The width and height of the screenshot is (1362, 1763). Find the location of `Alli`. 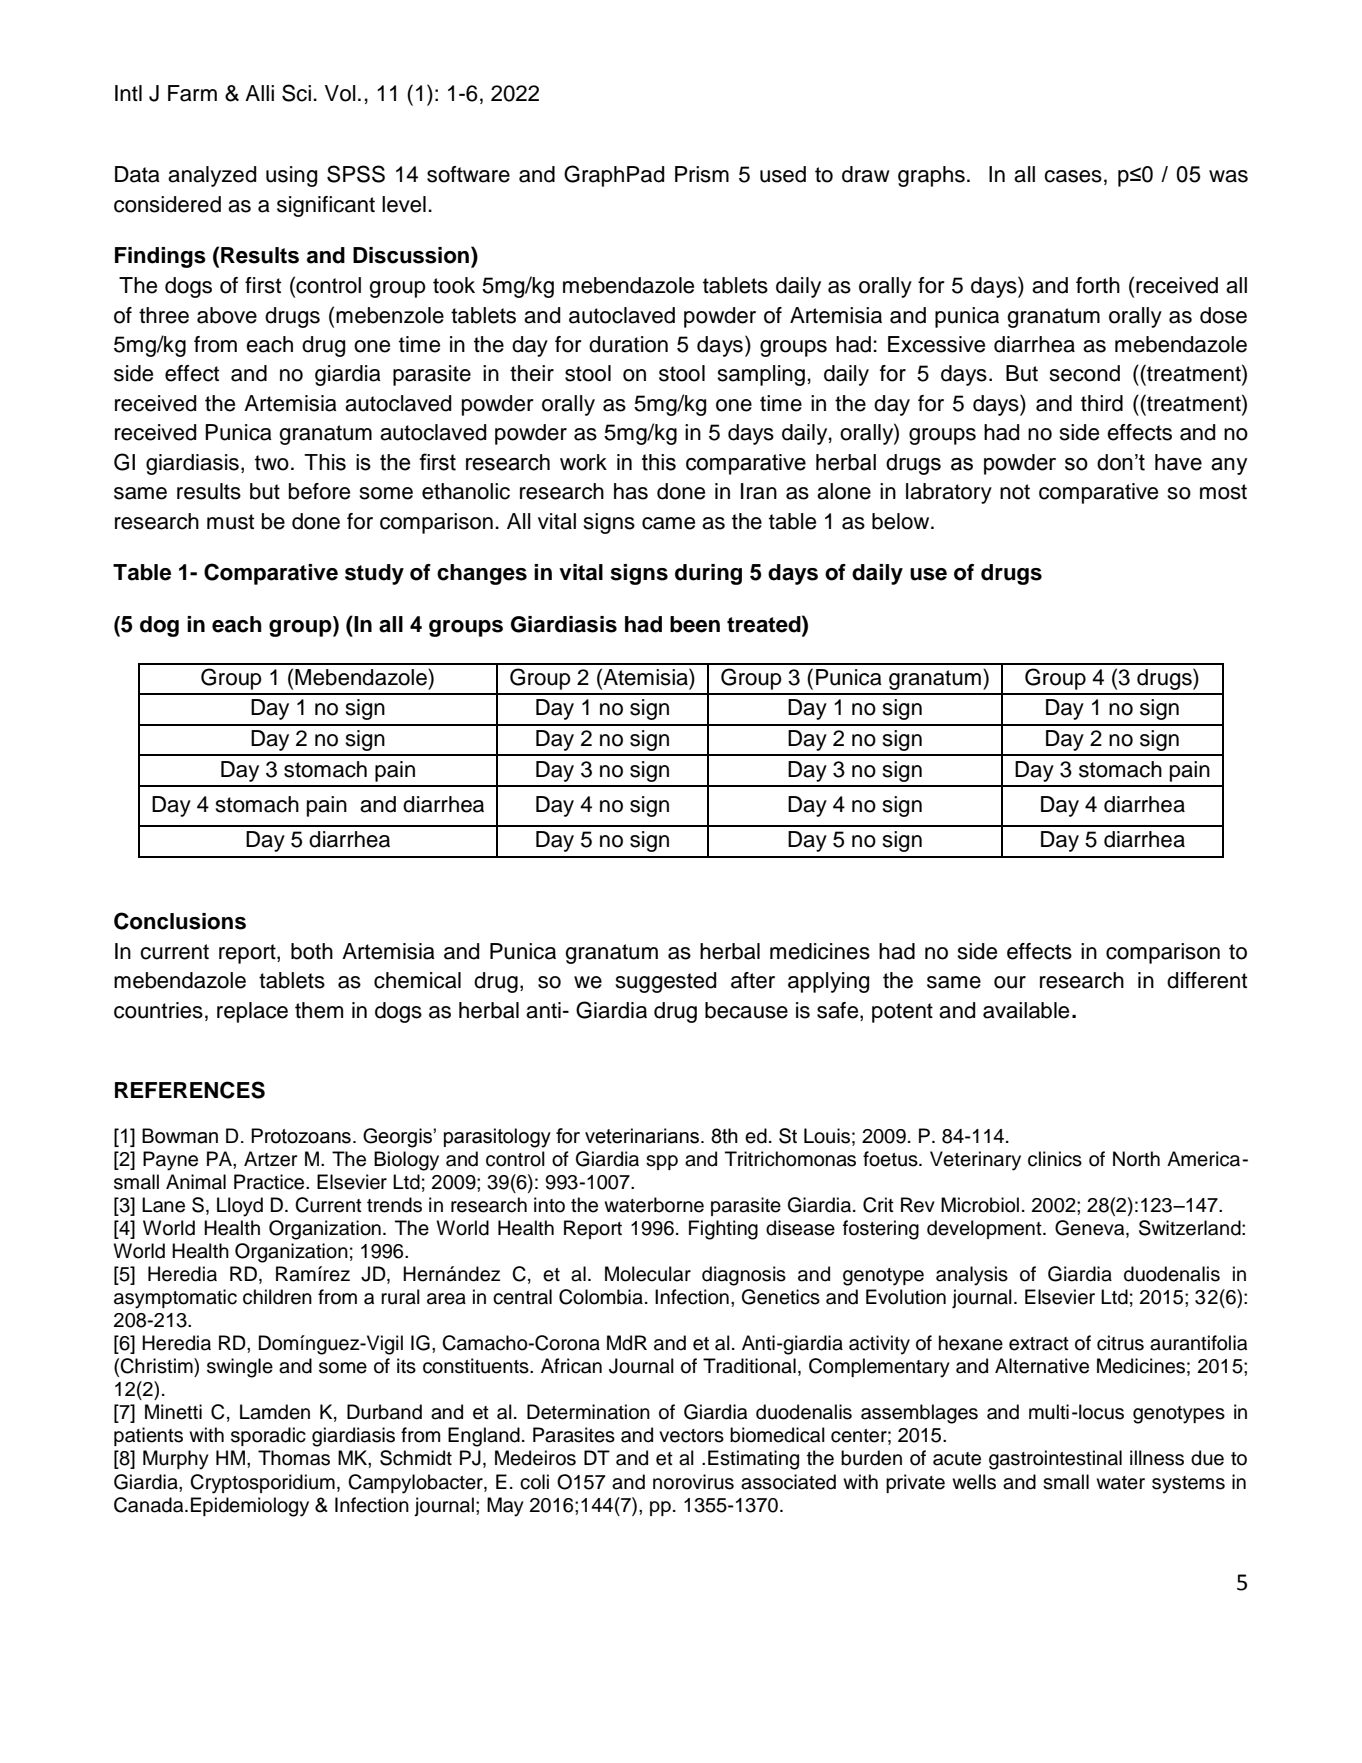

Alli is located at coordinates (259, 93).
